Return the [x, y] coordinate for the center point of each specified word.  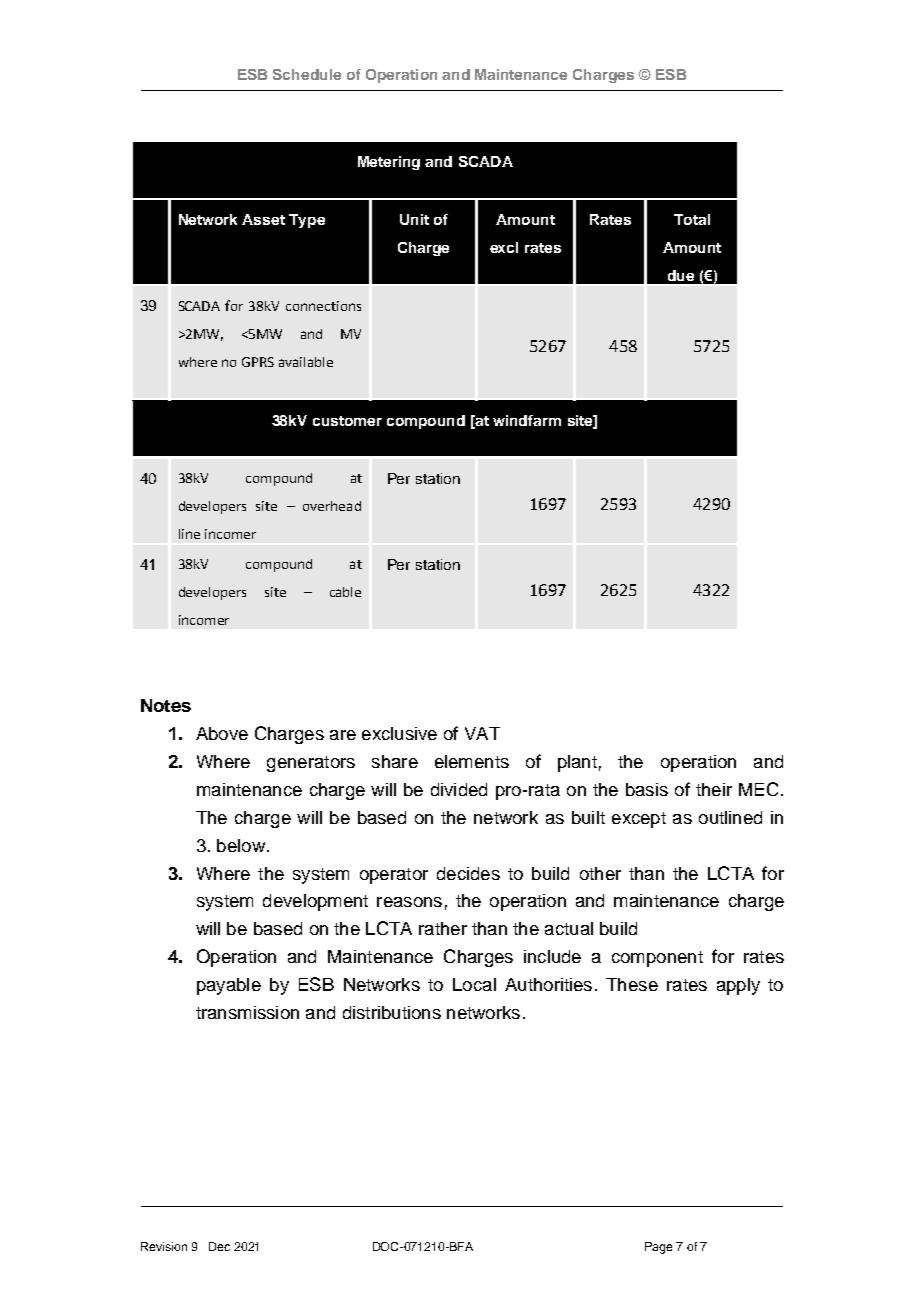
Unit [414, 219]
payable [229, 986]
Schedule [307, 74]
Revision [164, 1246]
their [714, 789]
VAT [482, 733]
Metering [389, 163]
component [657, 959]
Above [222, 733]
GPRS [258, 362]
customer [347, 421]
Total [692, 219]
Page [658, 1248]
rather [443, 928]
